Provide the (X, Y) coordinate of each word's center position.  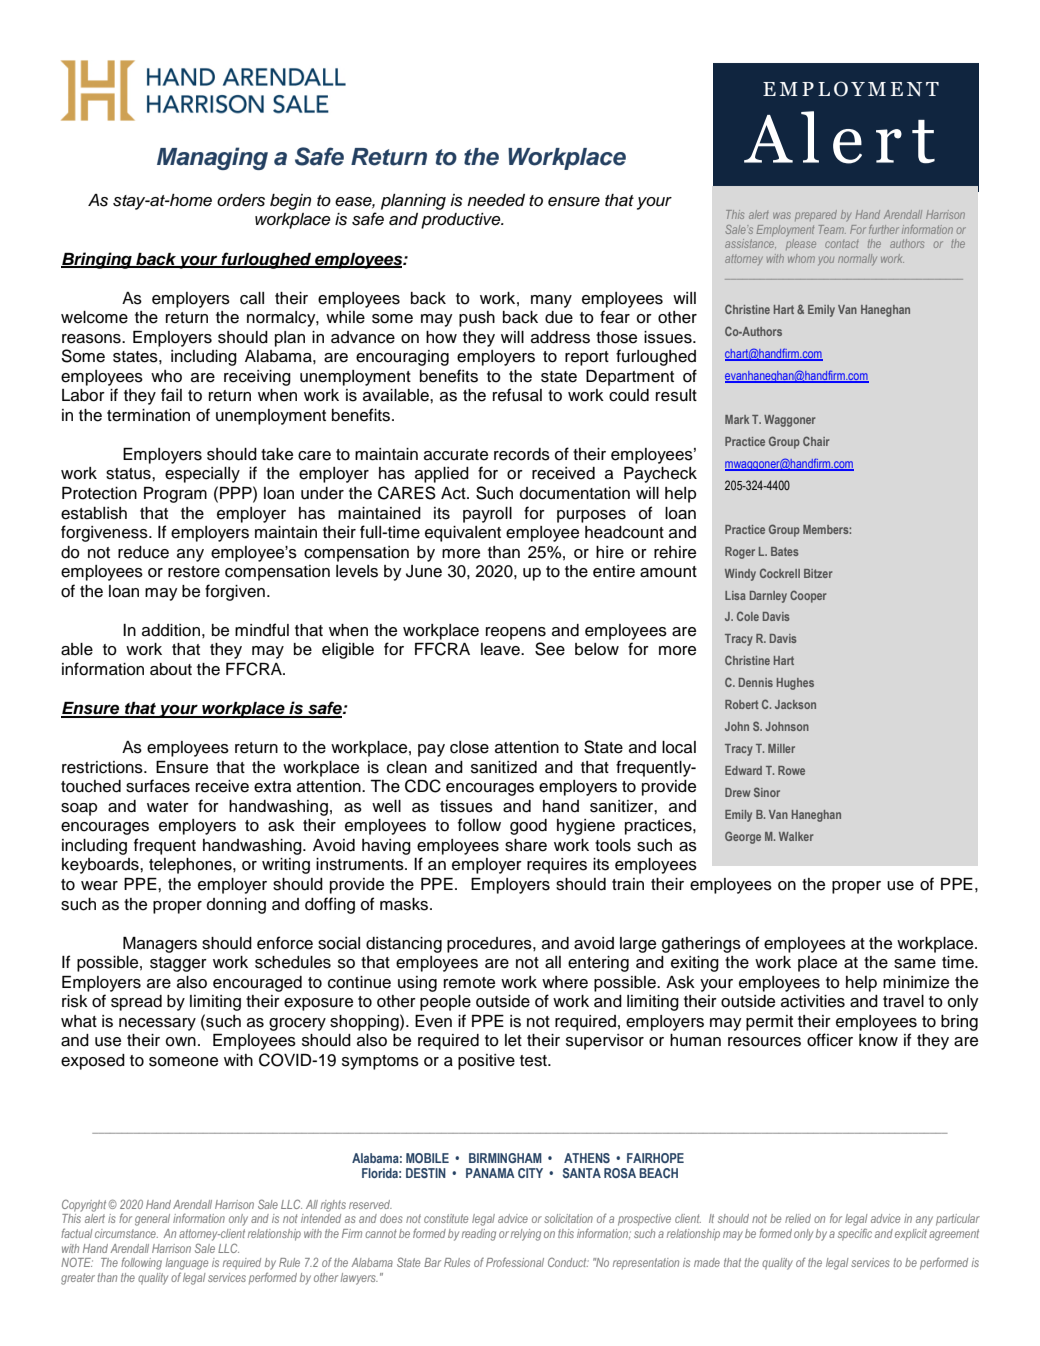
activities (813, 1001)
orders (241, 200)
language (187, 1264)
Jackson (795, 704)
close (469, 747)
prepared (816, 215)
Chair (816, 441)
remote (469, 983)
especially (202, 475)
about (171, 669)
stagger (178, 964)
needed (496, 200)
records (522, 454)
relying (526, 1235)
